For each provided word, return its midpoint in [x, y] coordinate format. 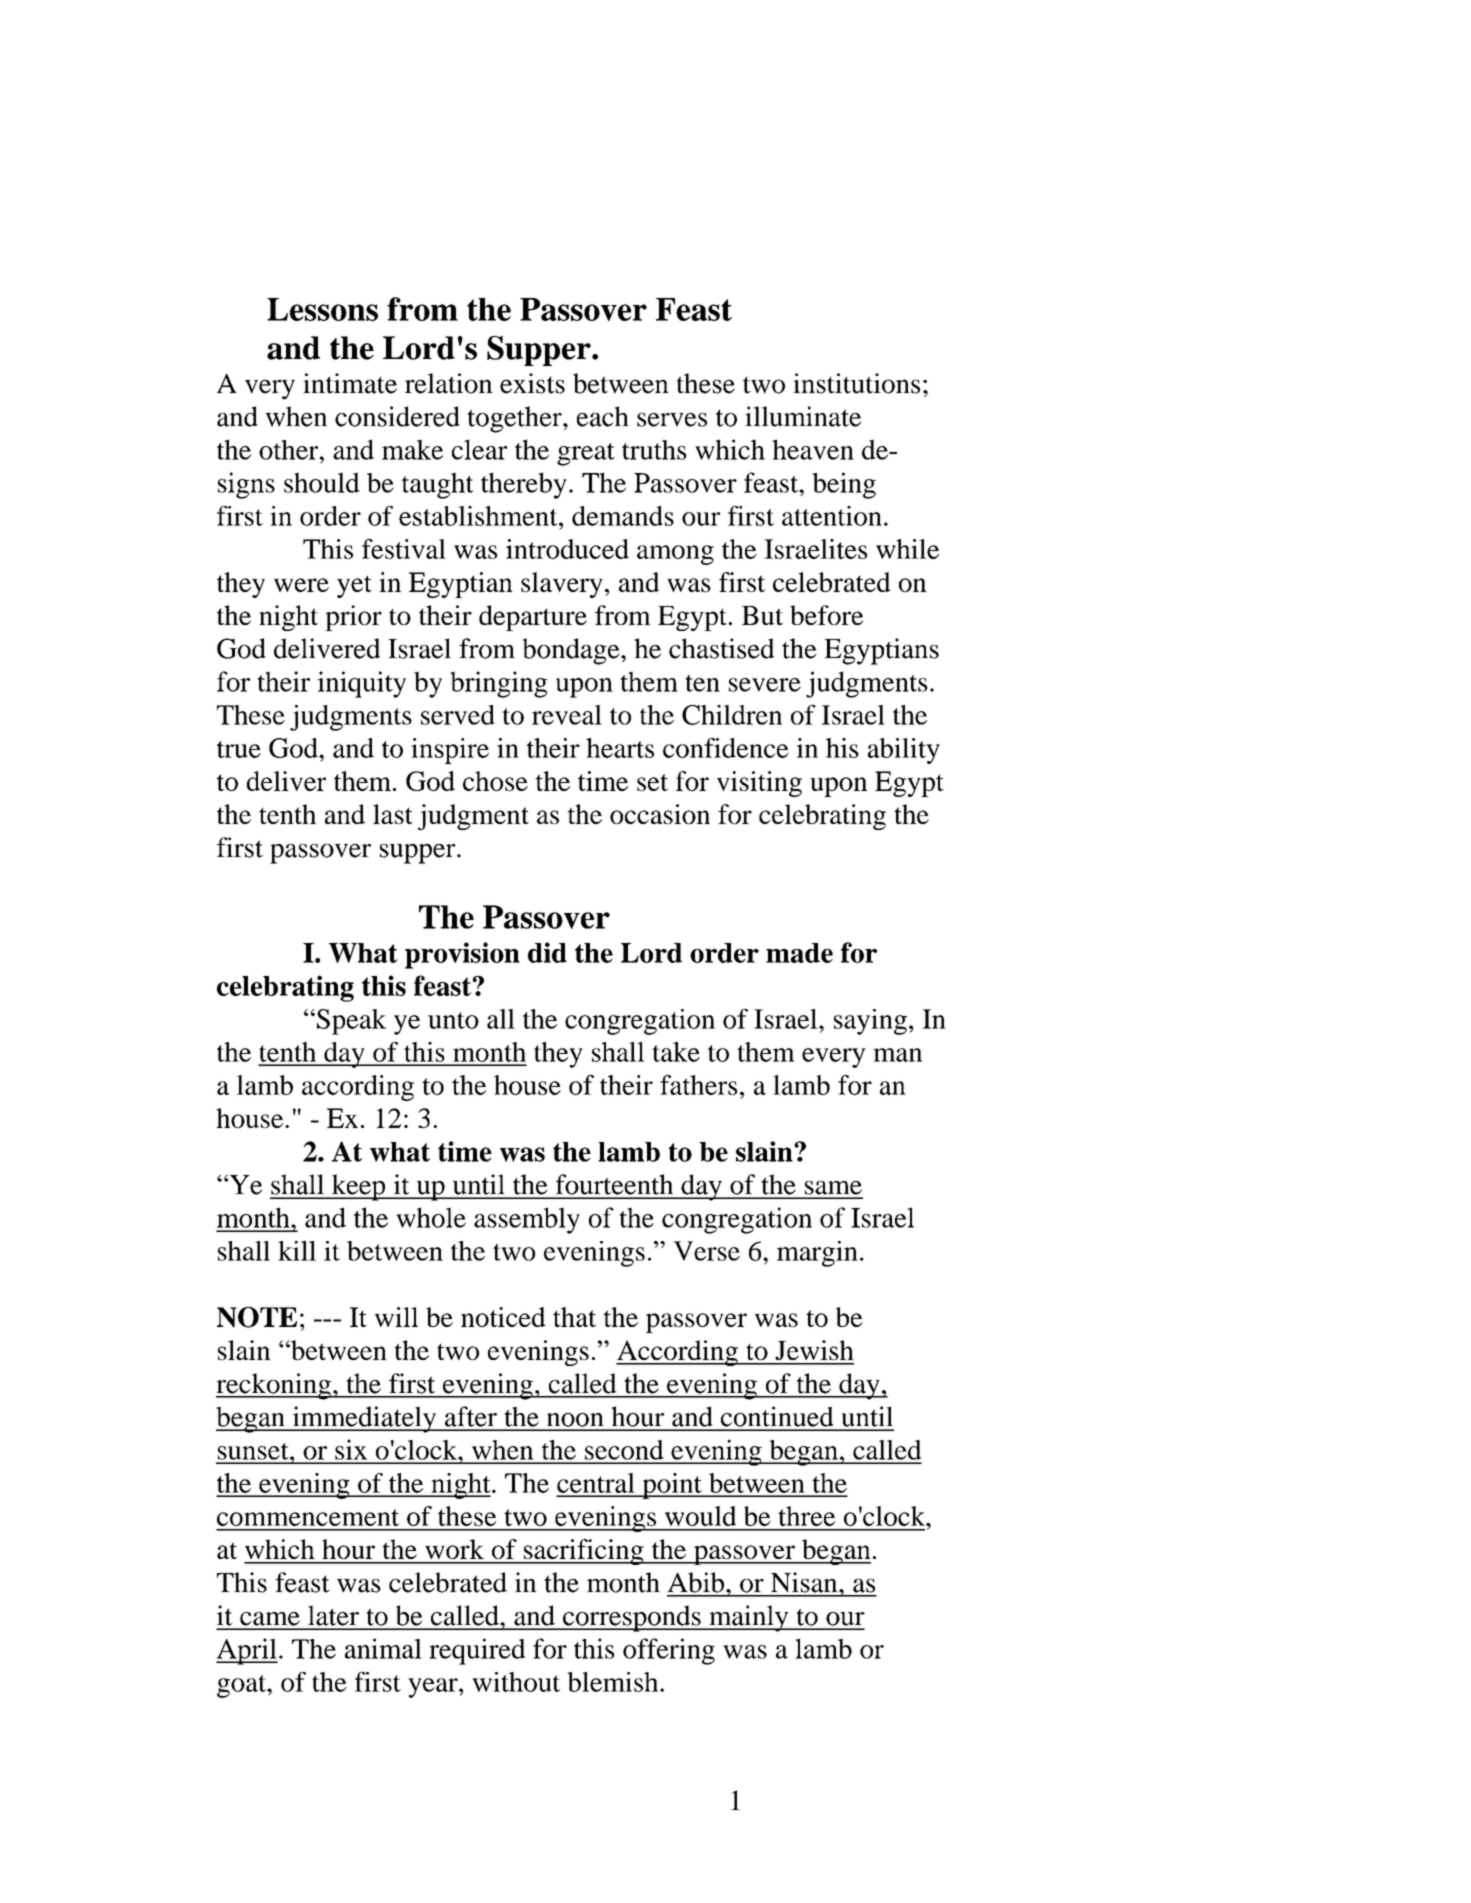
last [393, 814]
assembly [527, 1220]
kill [297, 1251]
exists [532, 383]
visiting [759, 784]
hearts [620, 748]
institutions [856, 383]
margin [817, 1254]
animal [383, 1648]
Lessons [322, 309]
